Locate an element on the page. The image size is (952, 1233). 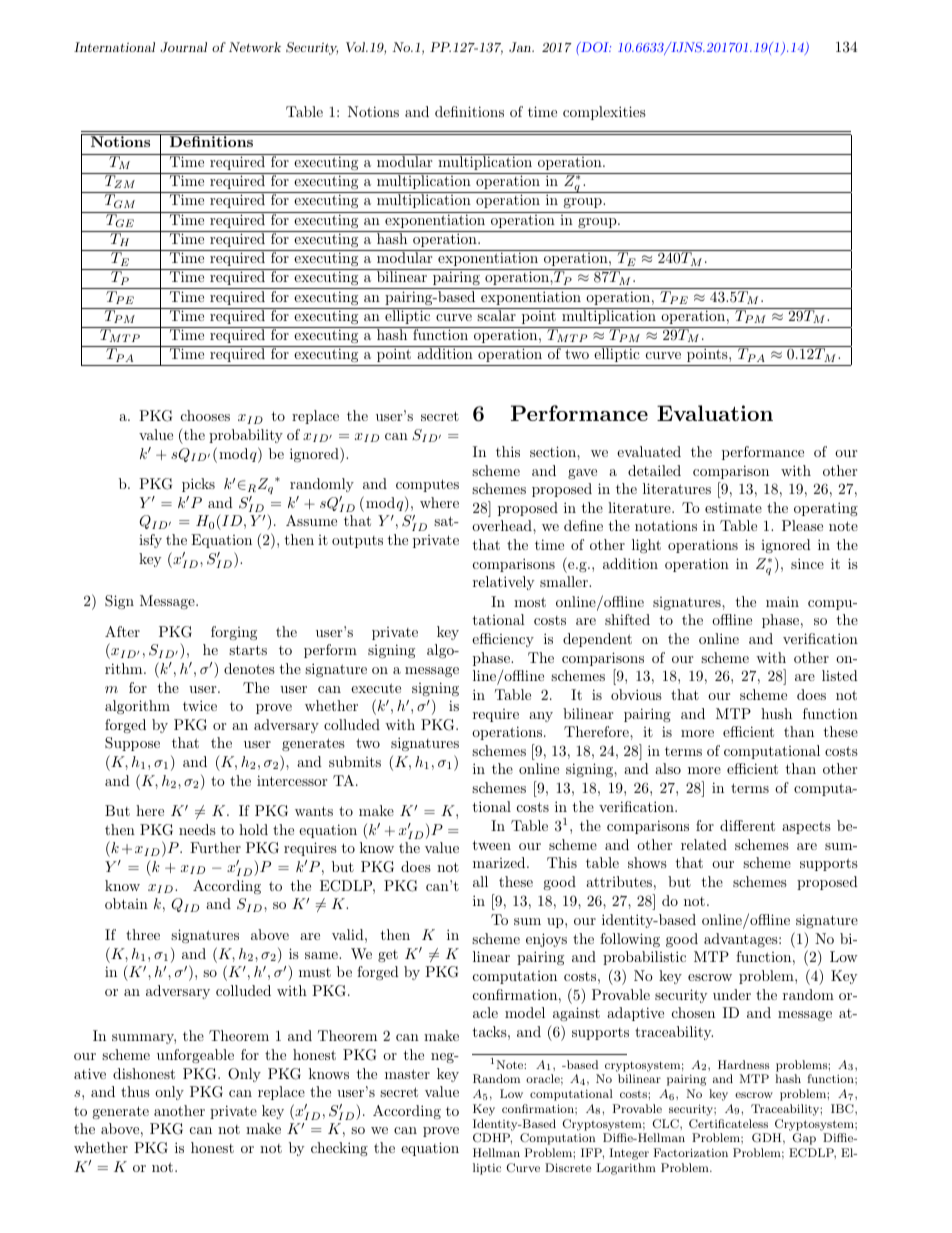
complexities is located at coordinates (604, 113).
